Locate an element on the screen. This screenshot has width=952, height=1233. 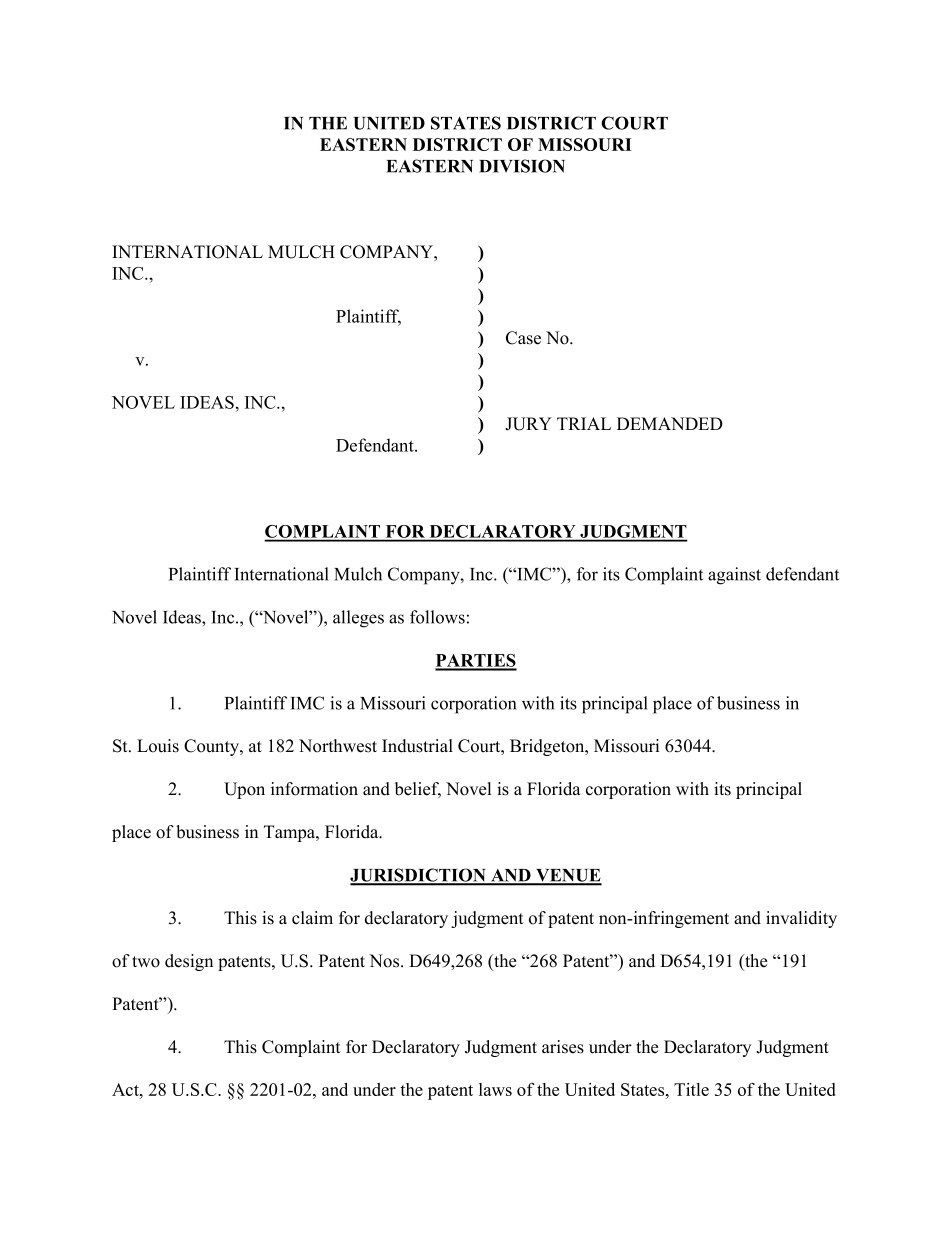
design is located at coordinates (189, 962).
